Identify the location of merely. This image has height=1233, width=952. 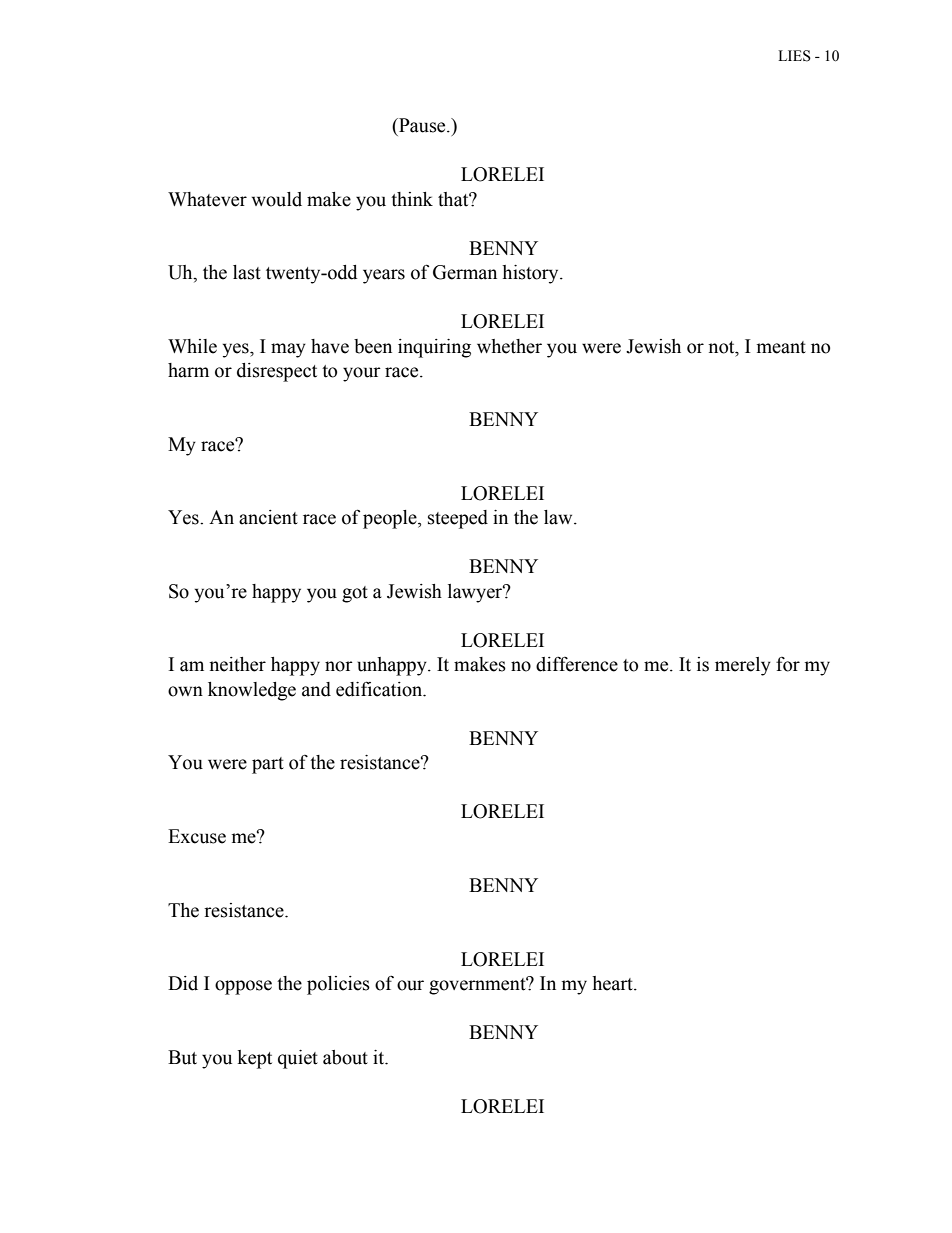
(743, 666).
